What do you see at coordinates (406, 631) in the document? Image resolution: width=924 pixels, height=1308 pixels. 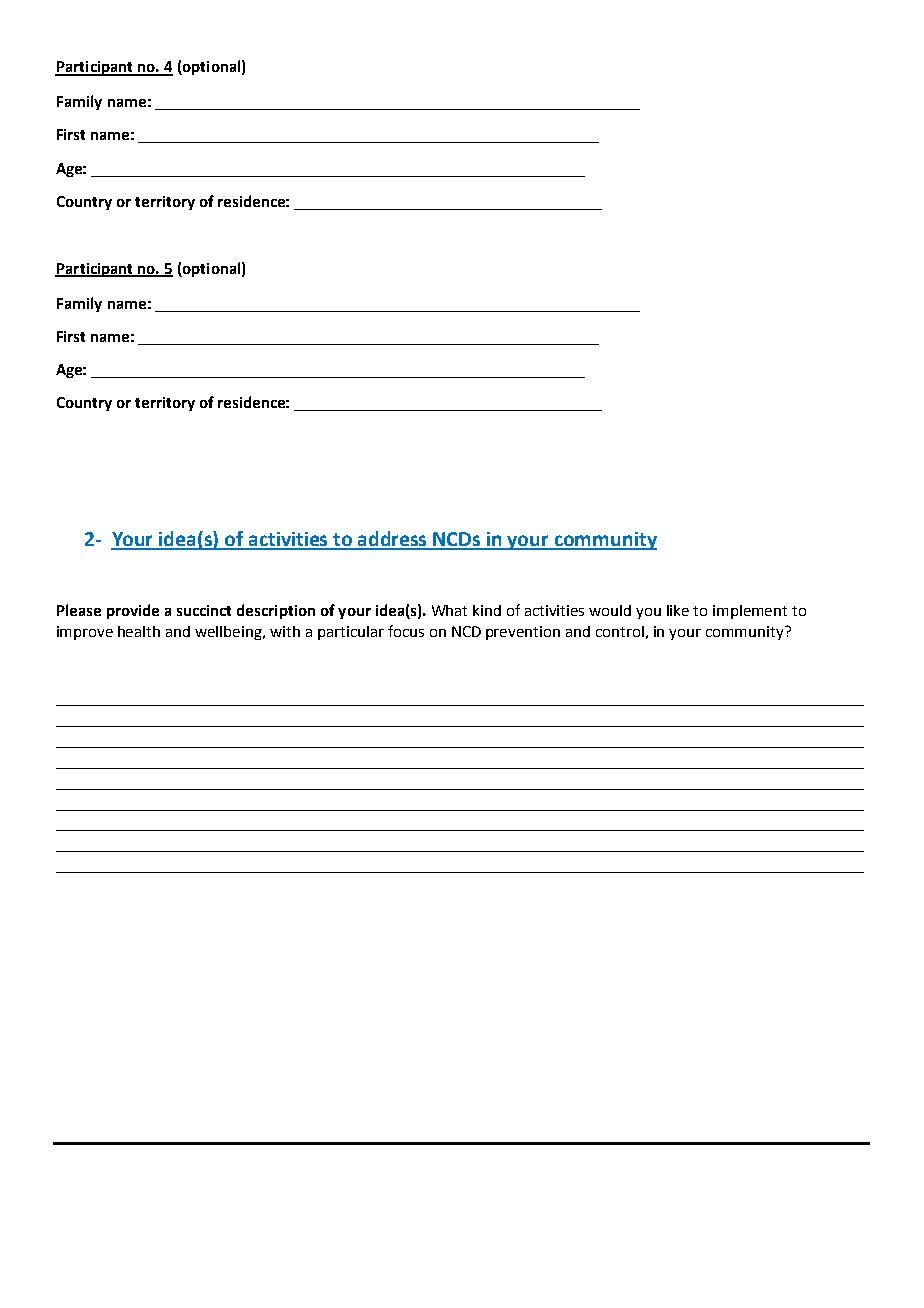 I see `focus` at bounding box center [406, 631].
